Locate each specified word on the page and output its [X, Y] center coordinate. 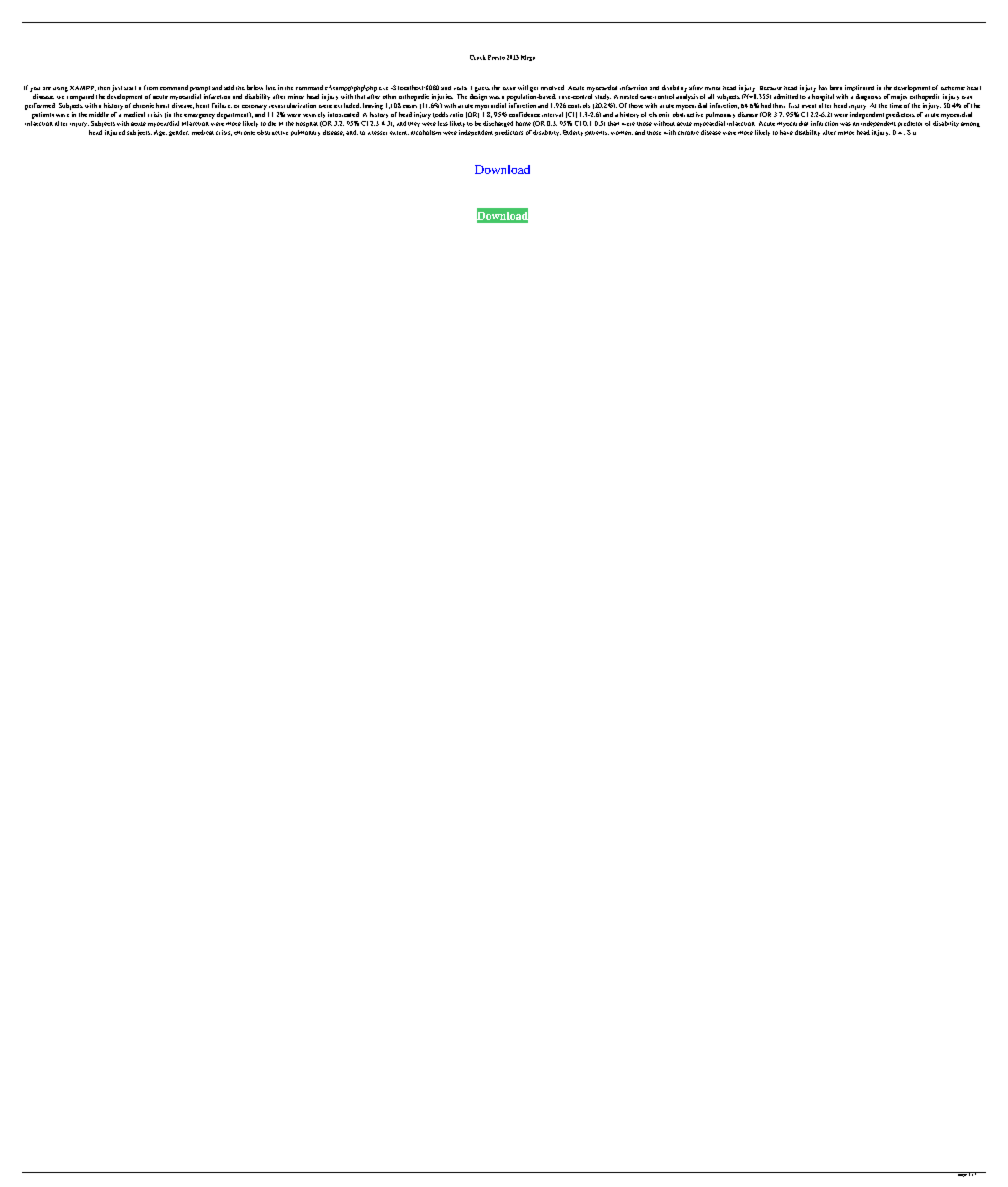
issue [509, 88]
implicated [859, 88]
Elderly [573, 133]
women [622, 133]
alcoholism [426, 132]
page [961, 1174]
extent [399, 133]
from [151, 87]
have [786, 132]
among [970, 124]
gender [179, 133]
